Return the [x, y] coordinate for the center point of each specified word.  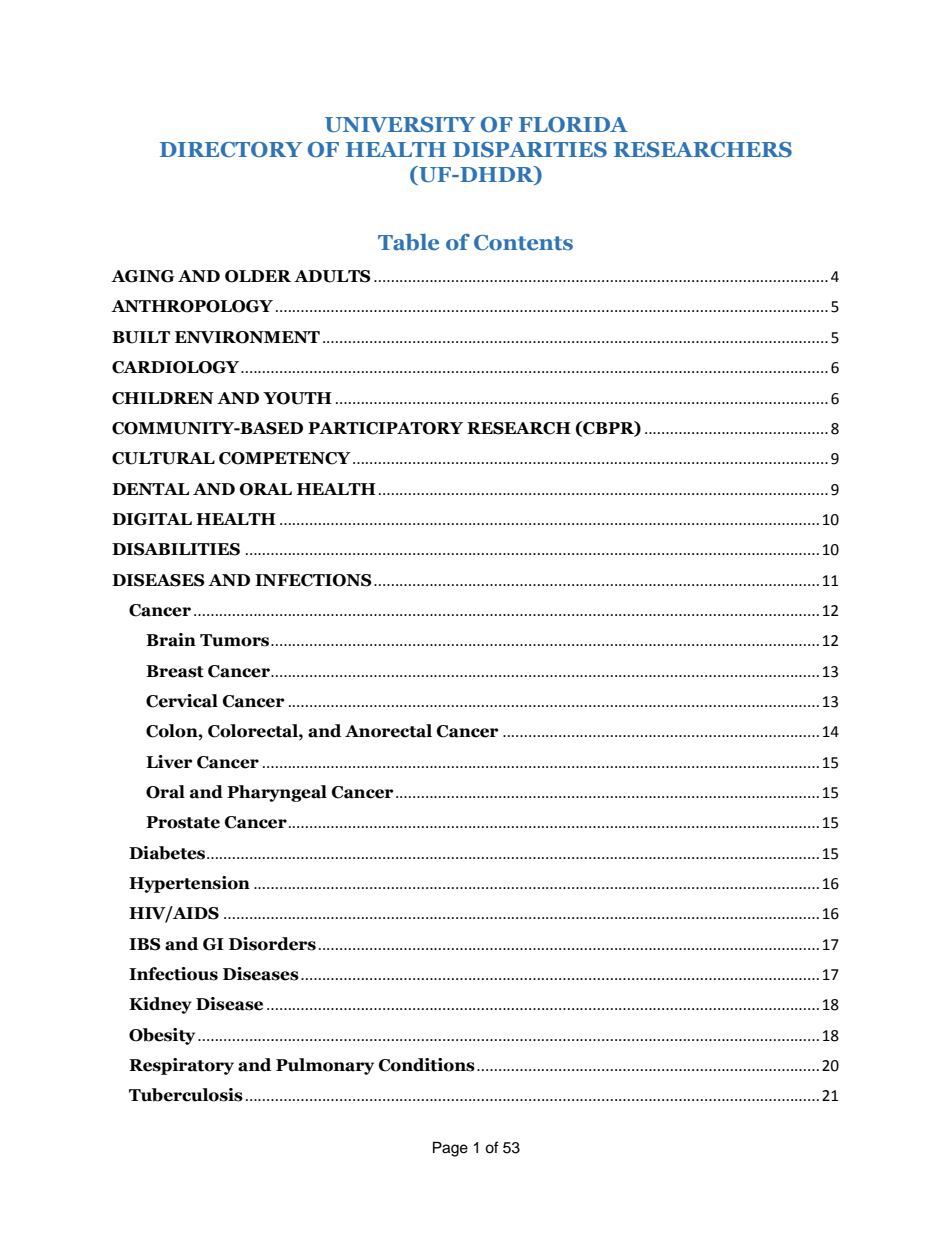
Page [450, 1149]
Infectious [173, 974]
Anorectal [388, 731]
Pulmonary [325, 1066]
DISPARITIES [530, 150]
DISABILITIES [176, 549]
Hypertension [189, 884]
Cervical [182, 701]
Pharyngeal [277, 793]
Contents [523, 243]
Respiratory [181, 1066]
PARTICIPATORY [385, 428]
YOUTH [297, 398]
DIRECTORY [231, 150]
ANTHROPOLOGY [192, 306]
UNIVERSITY [400, 125]
